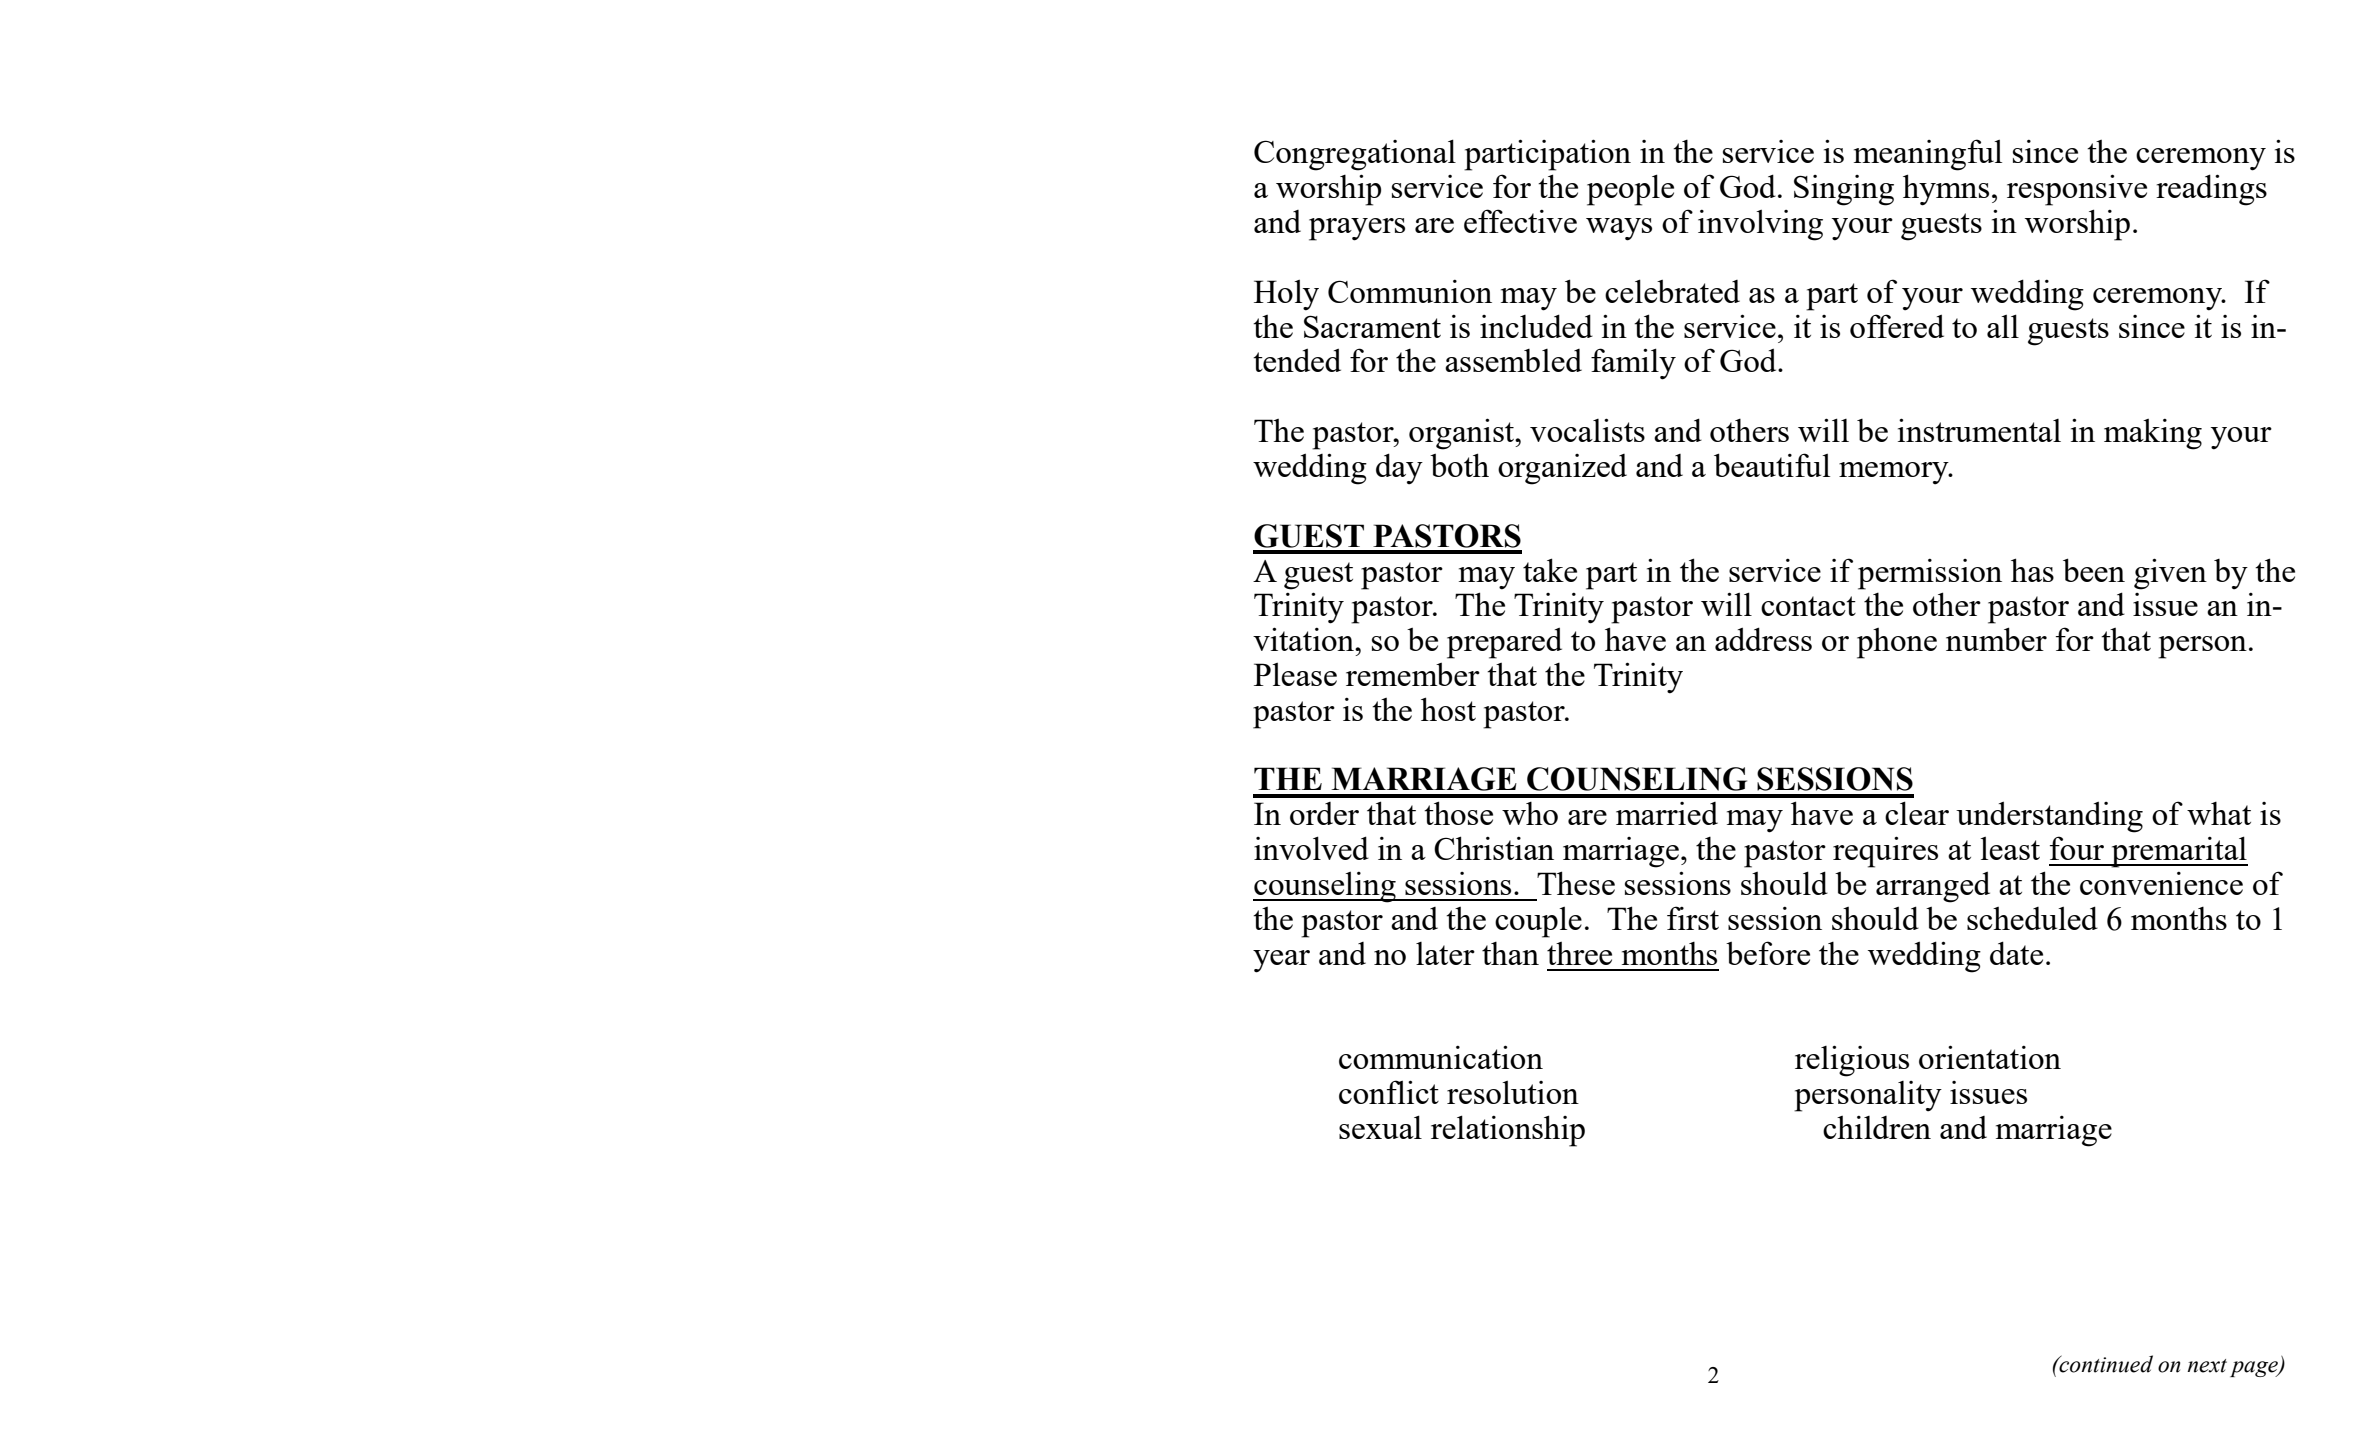 This page has width=2373, height=1441. Describe the element at coordinates (2077, 190) in the page. I see `responsive` at that location.
